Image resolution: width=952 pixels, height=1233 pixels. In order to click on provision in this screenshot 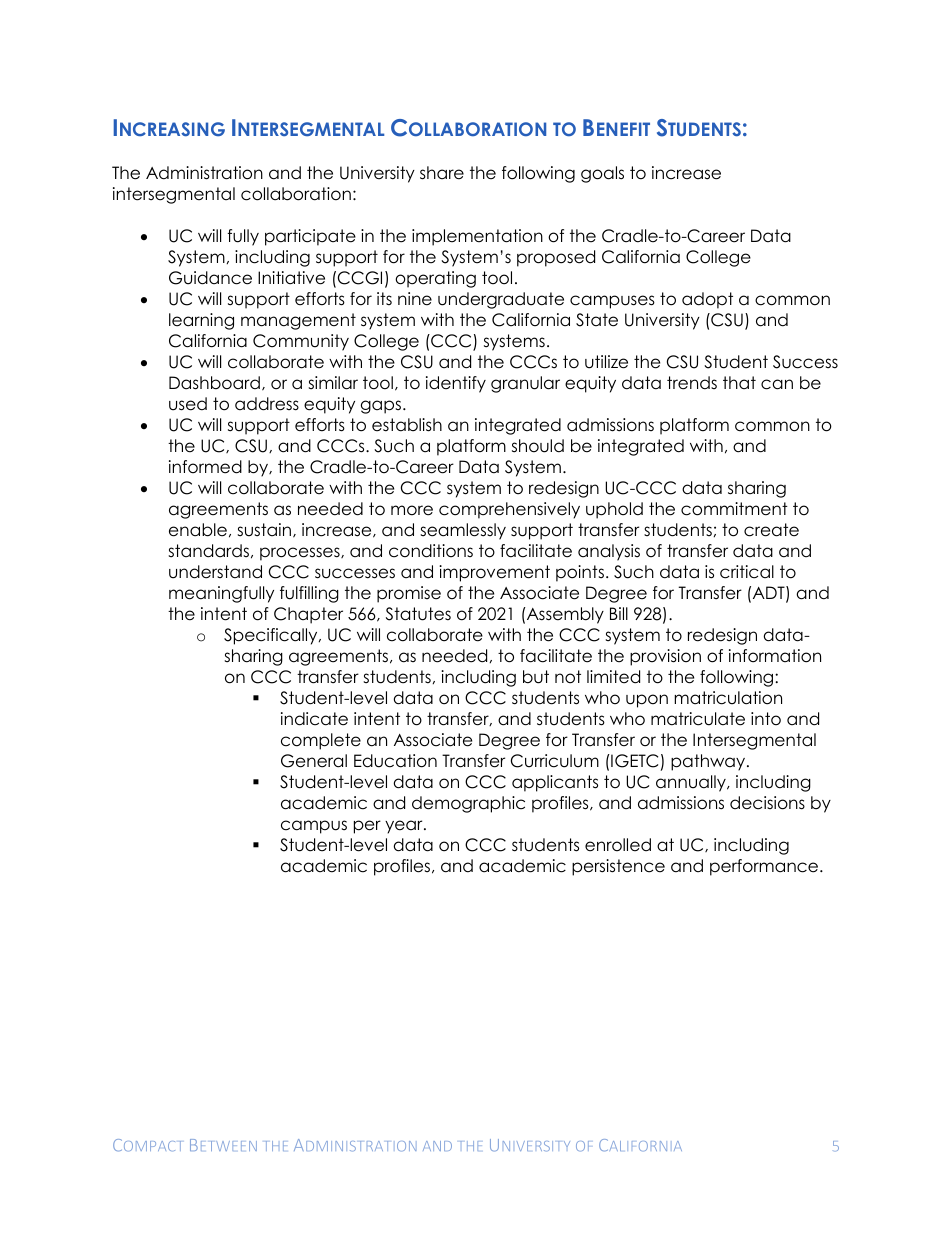, I will do `click(665, 657)`.
